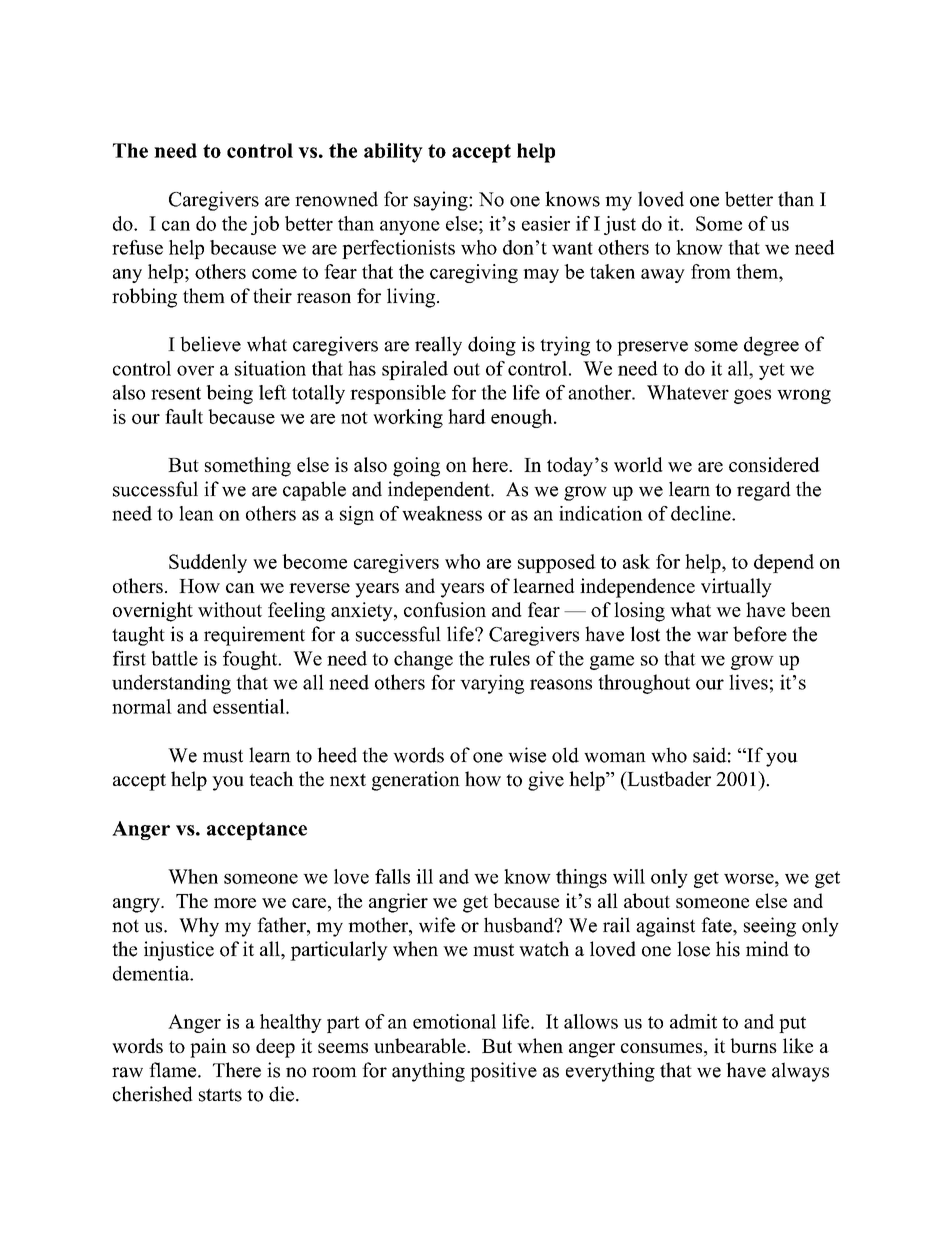 The width and height of the screenshot is (952, 1233). What do you see at coordinates (467, 416) in the screenshot?
I see `hard` at bounding box center [467, 416].
